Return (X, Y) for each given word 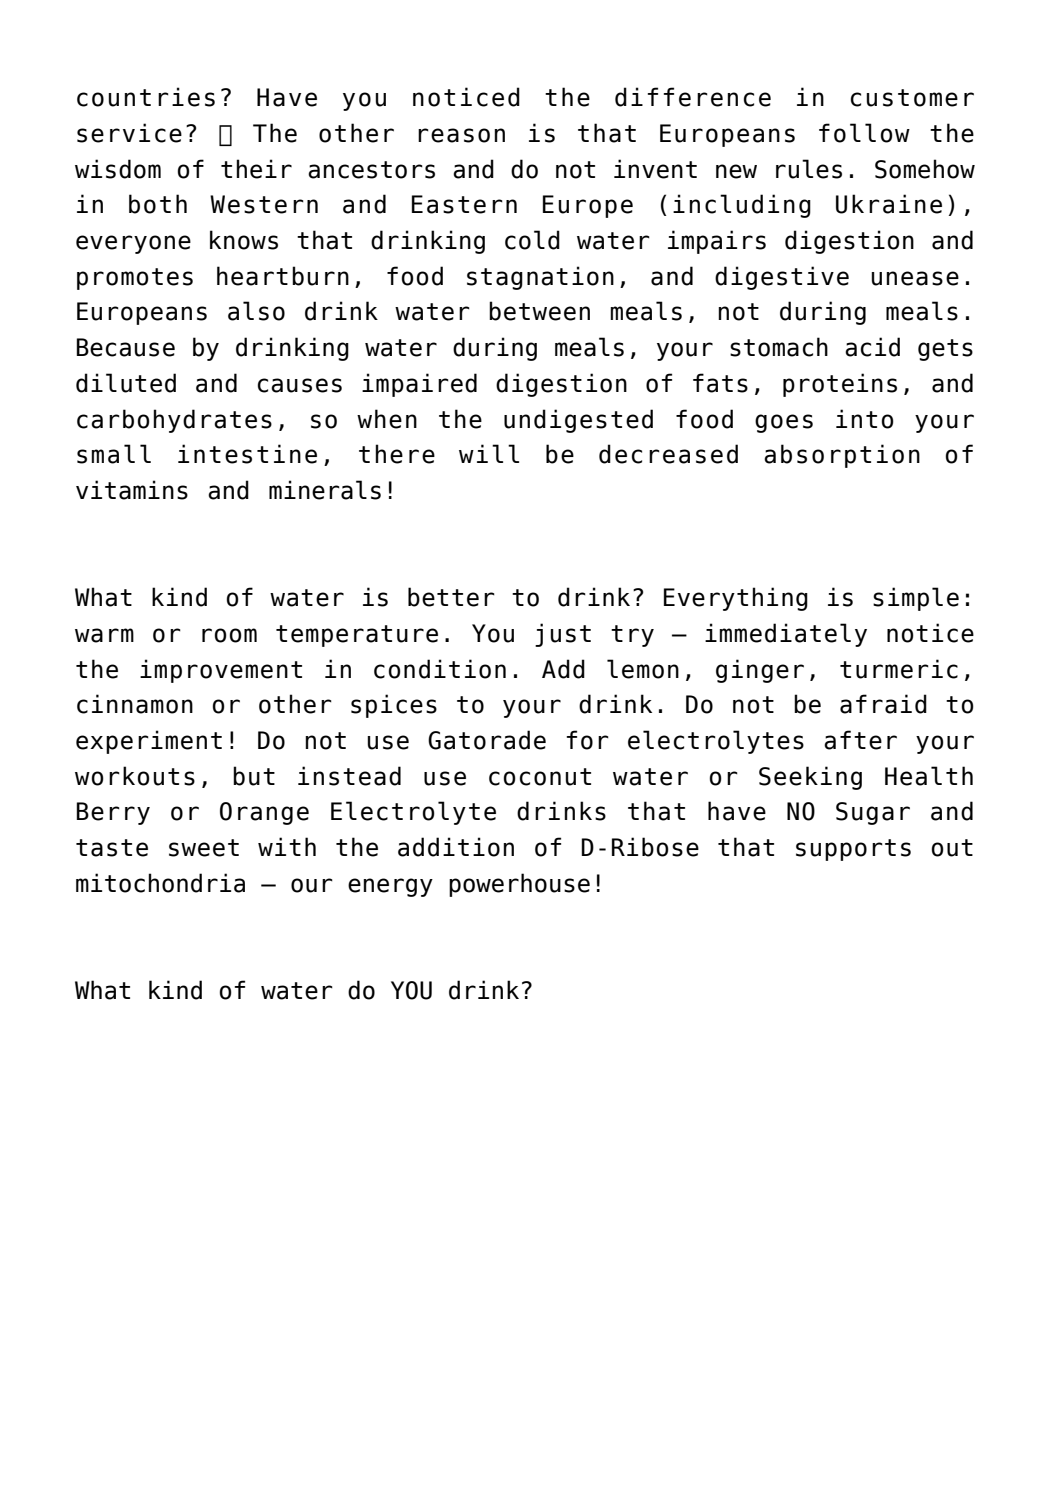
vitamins (132, 490)
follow (864, 133)
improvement (221, 671)
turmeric (899, 669)
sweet (204, 848)
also (256, 311)
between (539, 311)
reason (461, 135)
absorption (842, 456)
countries (146, 97)
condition (440, 669)
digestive (782, 278)
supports (853, 850)
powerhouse (519, 885)
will (489, 453)
